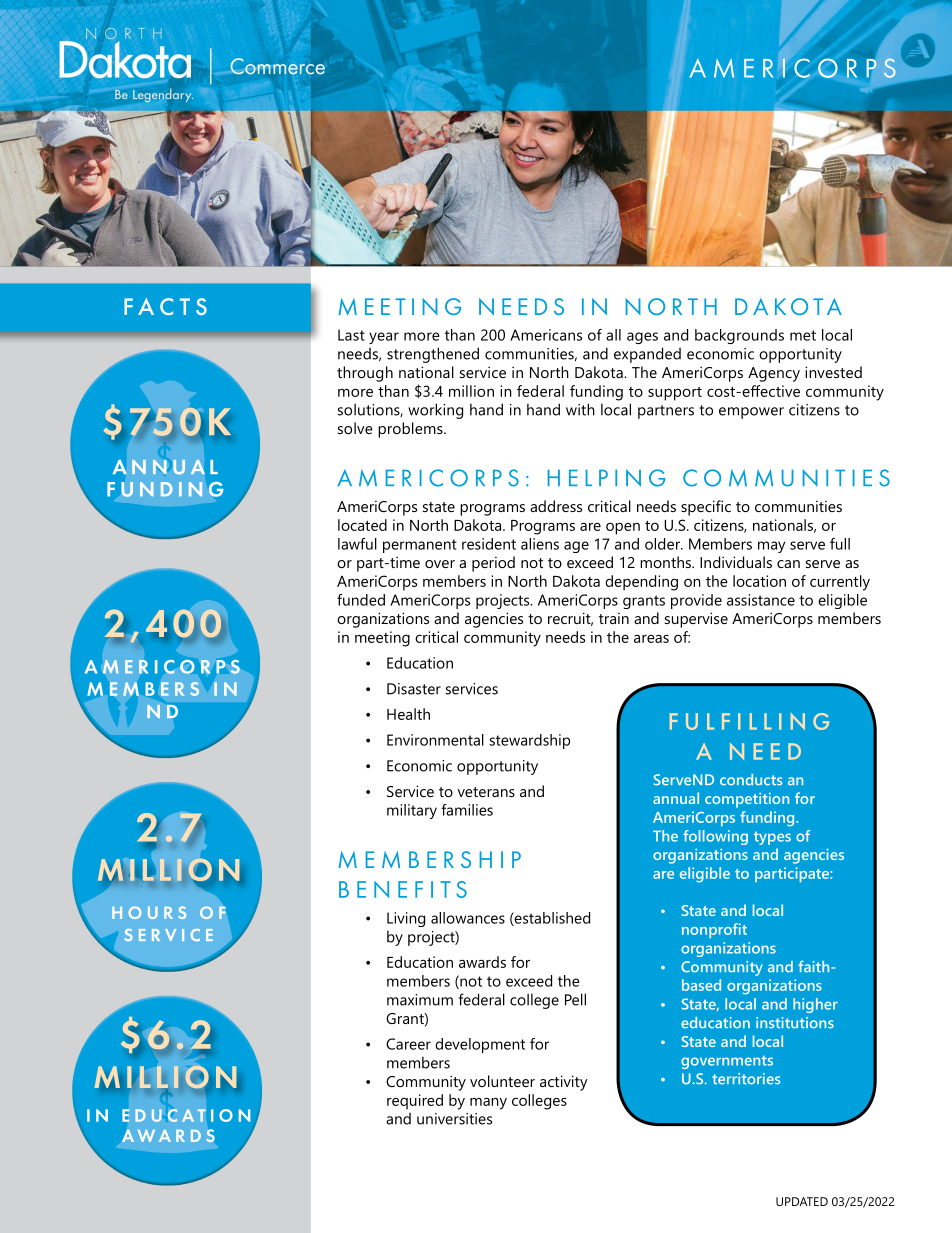  What do you see at coordinates (408, 714) in the page?
I see `Health` at bounding box center [408, 714].
